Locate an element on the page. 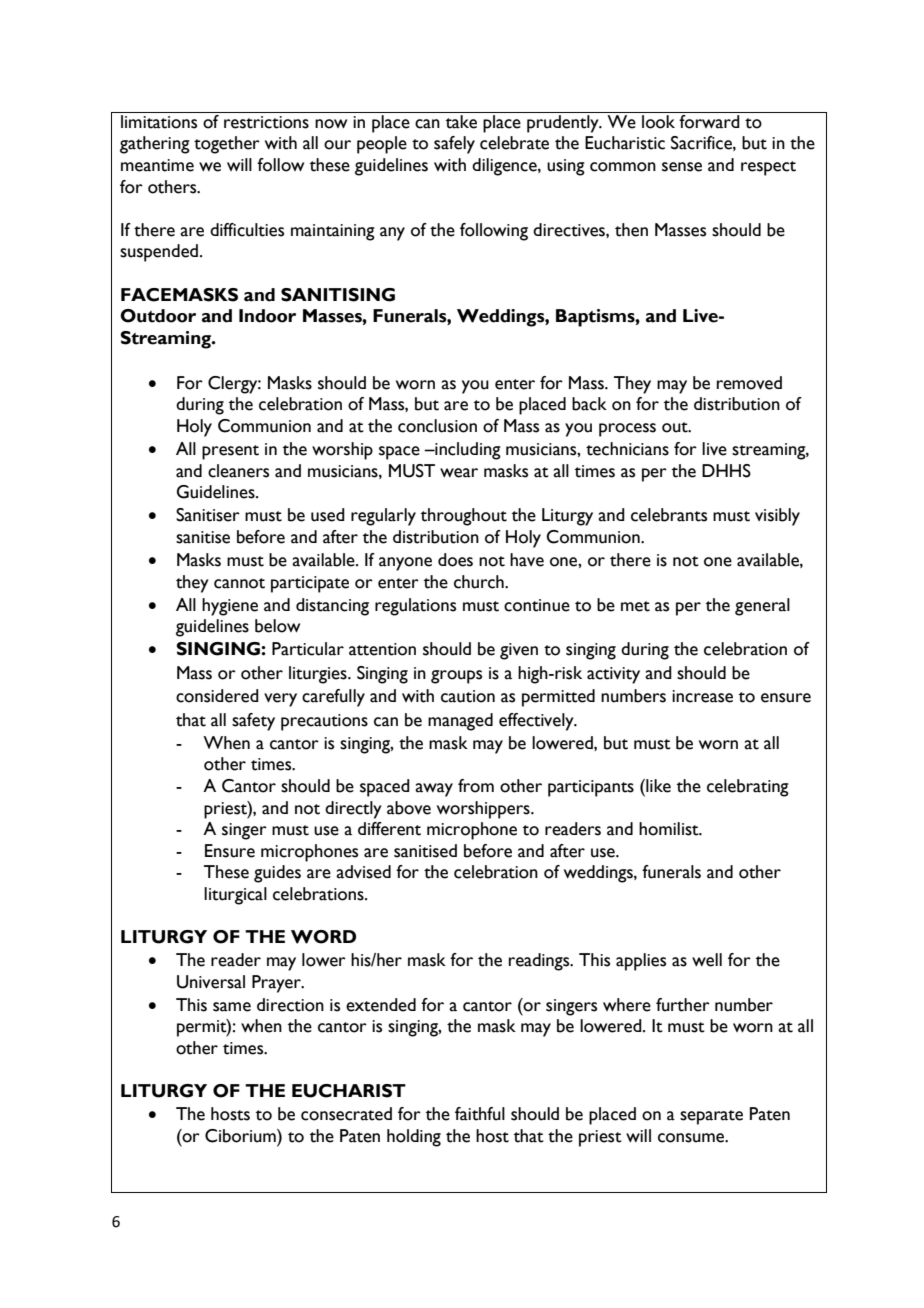  together is located at coordinates (227, 145).
